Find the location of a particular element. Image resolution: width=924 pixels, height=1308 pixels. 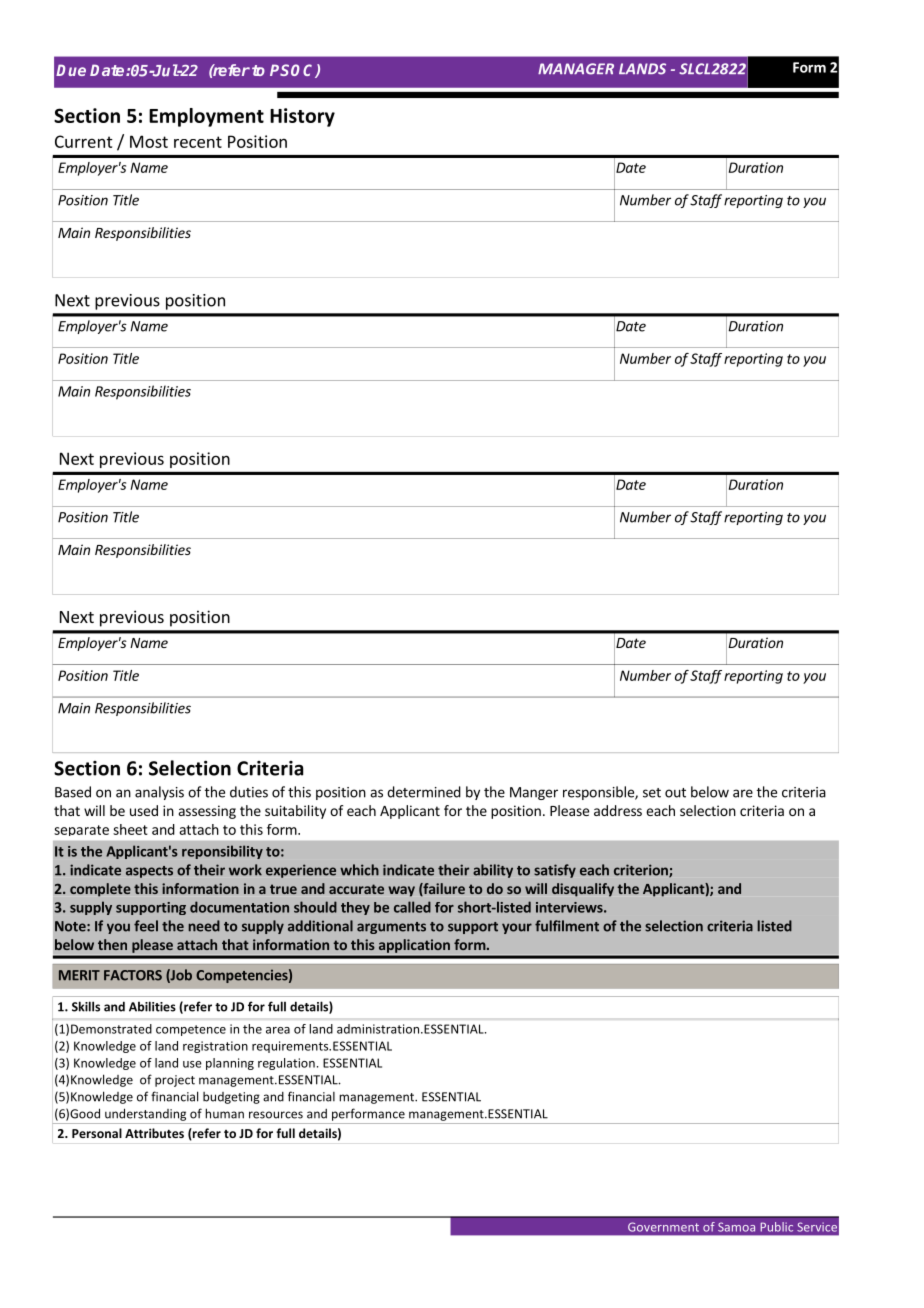

analysis is located at coordinates (159, 793).
